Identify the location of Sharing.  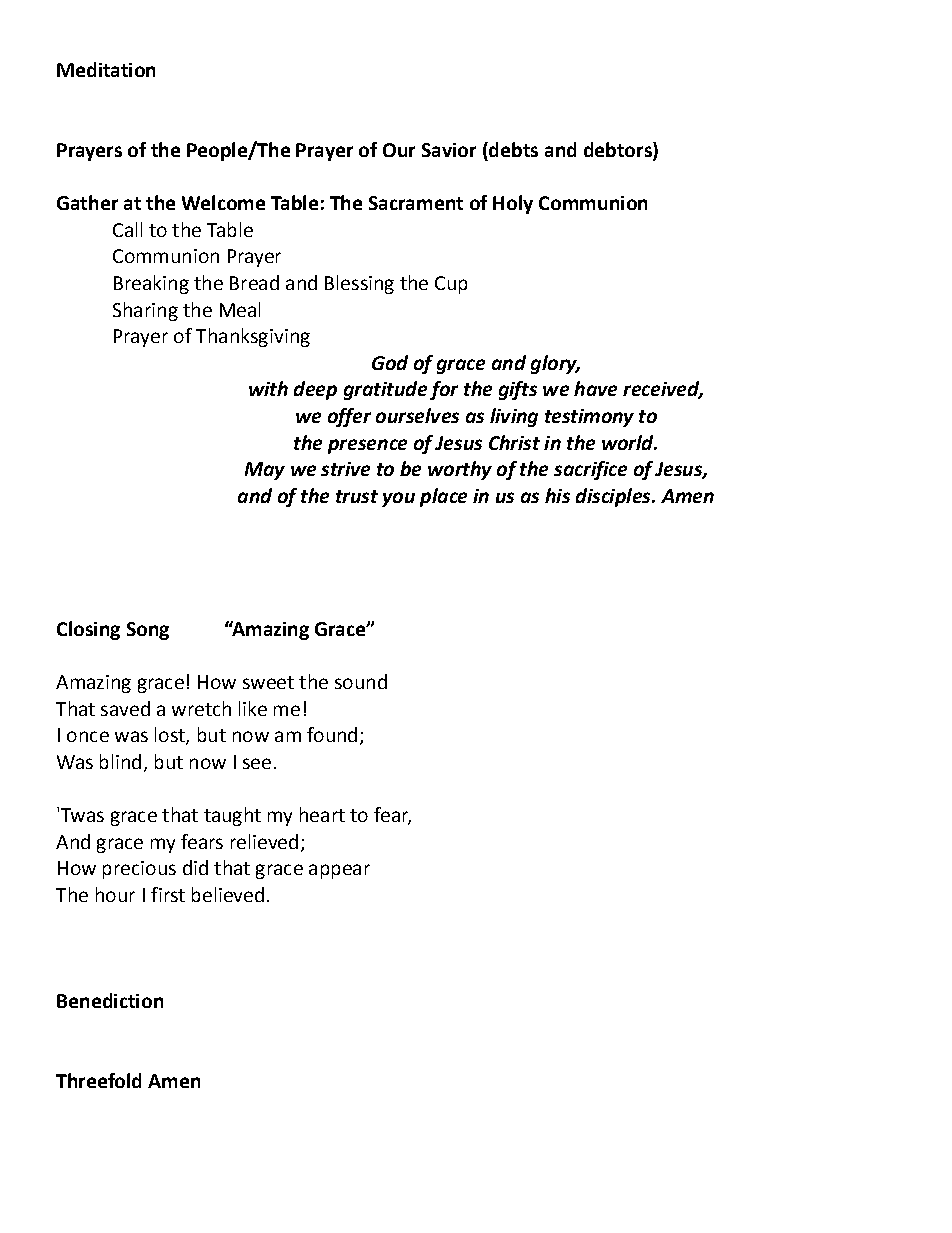
(145, 311).
